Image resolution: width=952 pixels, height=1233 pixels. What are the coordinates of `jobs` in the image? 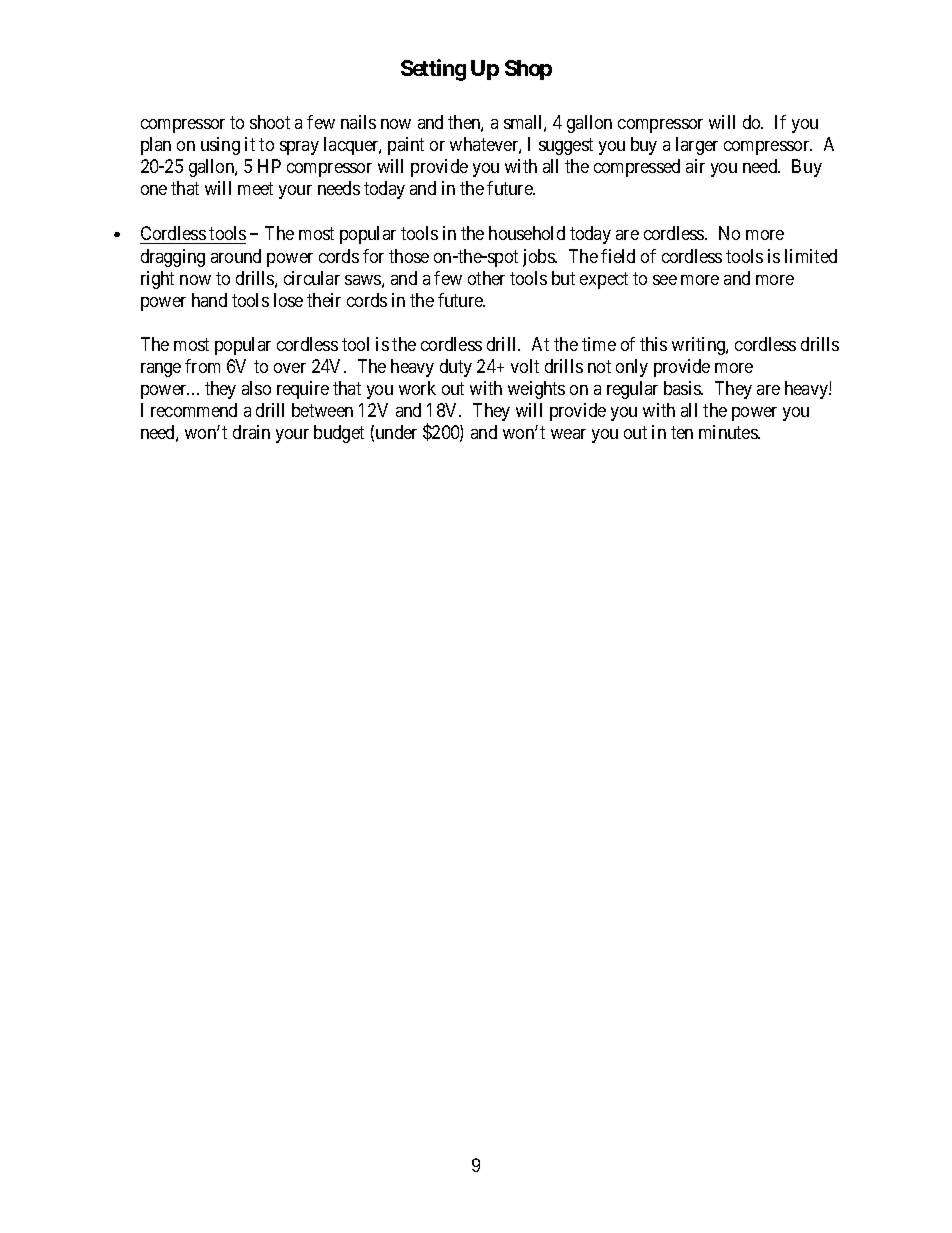 It's located at (539, 258).
